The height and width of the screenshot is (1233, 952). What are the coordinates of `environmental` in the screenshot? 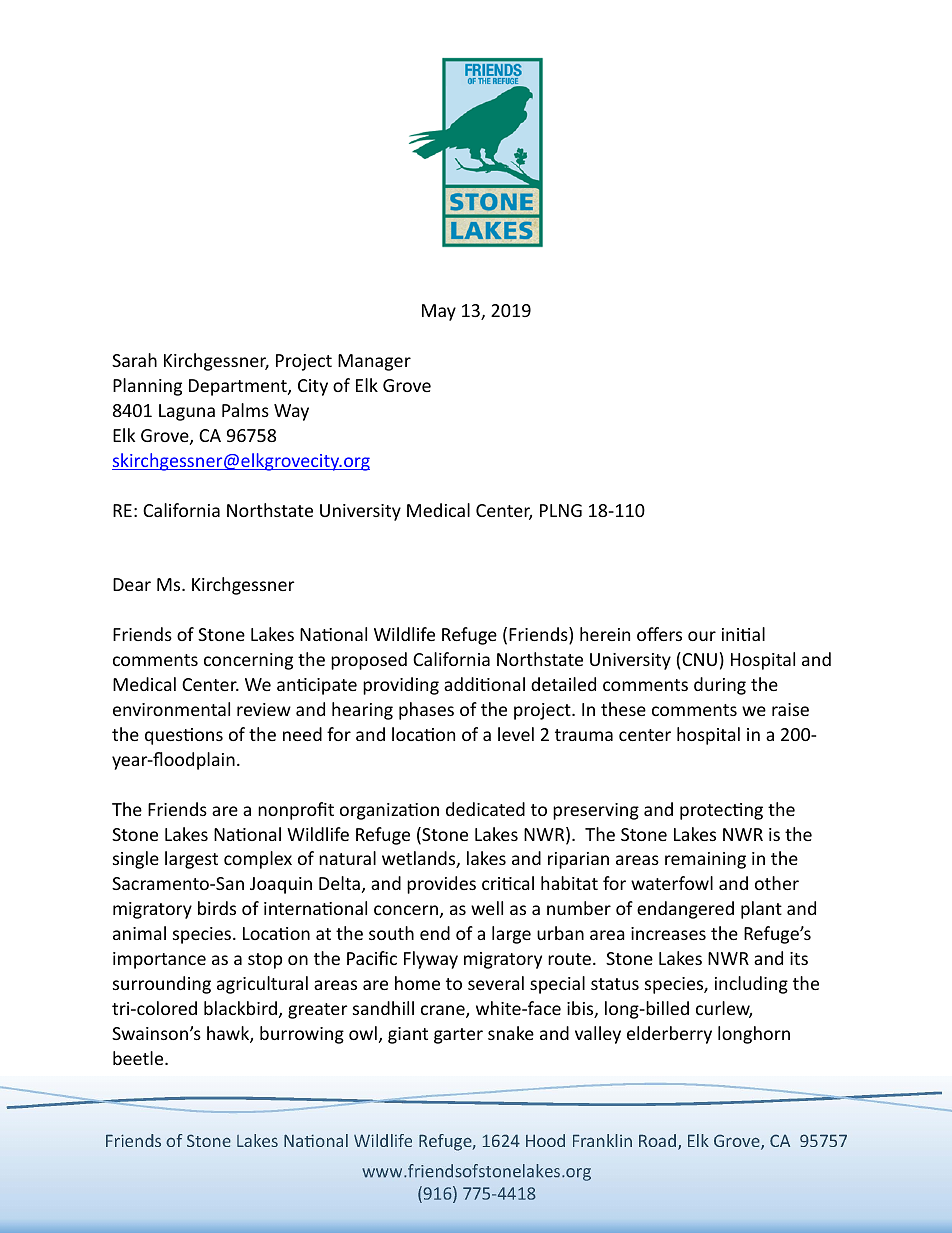 It's located at (171, 709).
